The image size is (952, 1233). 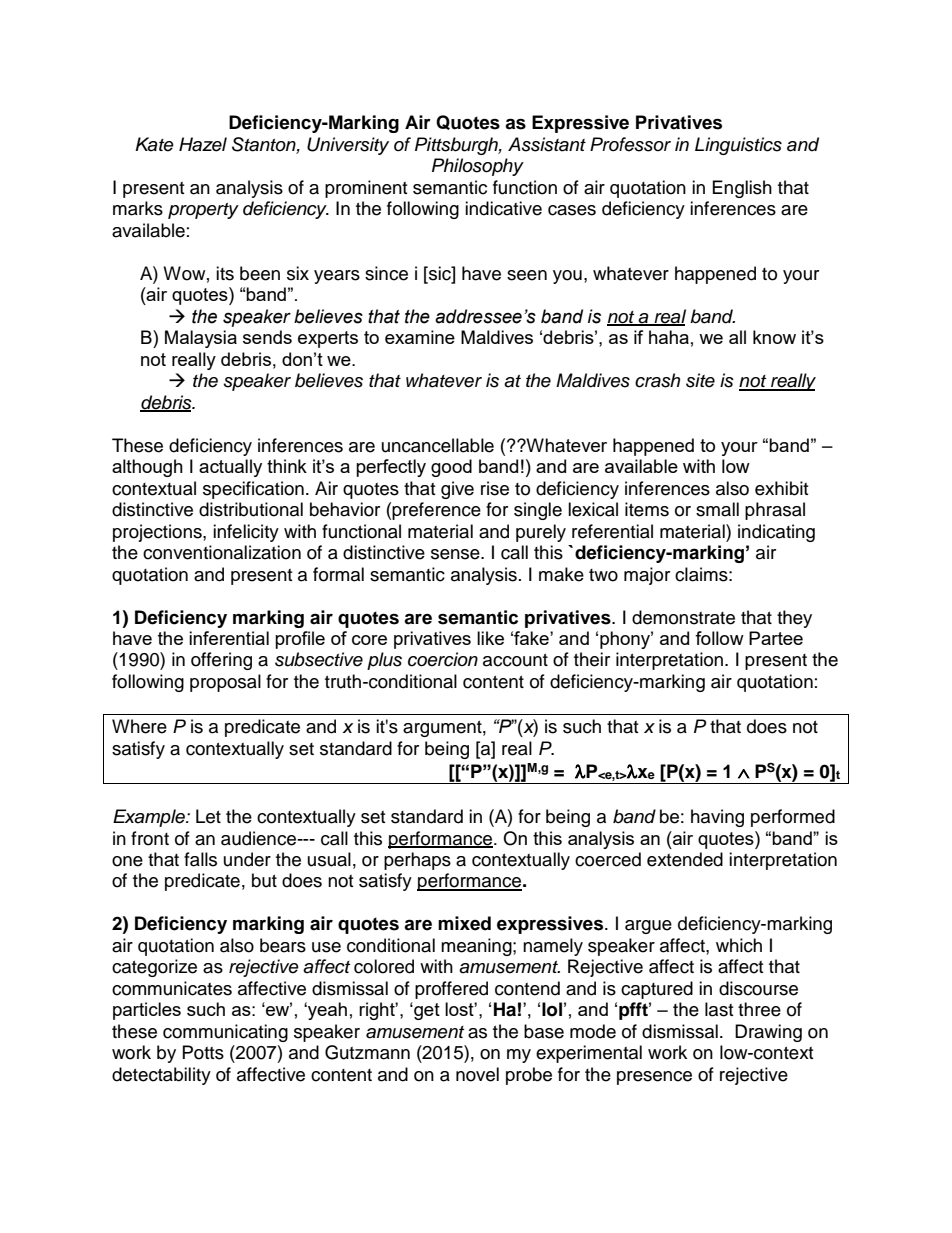 What do you see at coordinates (208, 816) in the screenshot?
I see `Let` at bounding box center [208, 816].
